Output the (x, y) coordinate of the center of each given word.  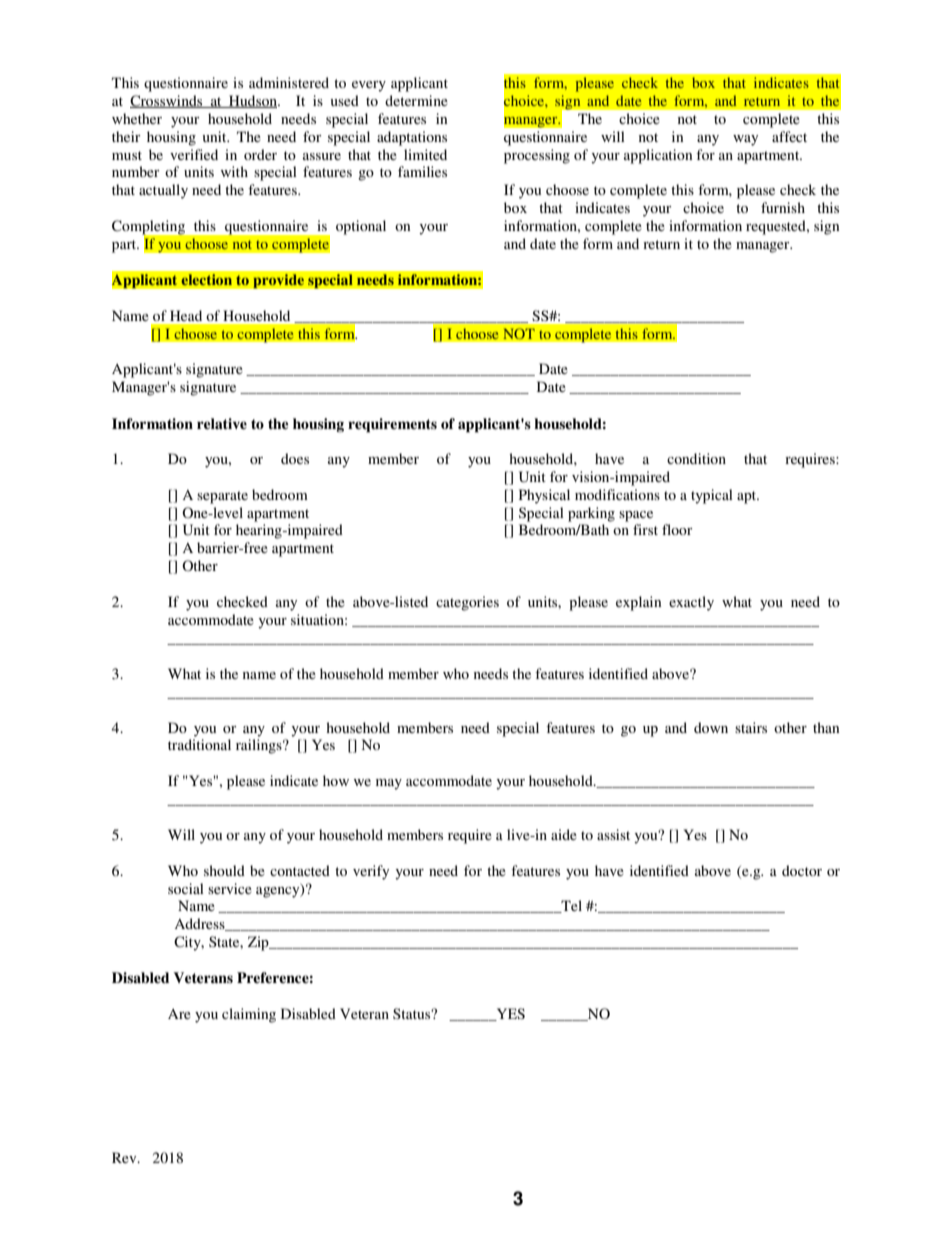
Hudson (253, 101)
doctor (802, 870)
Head (186, 315)
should (224, 870)
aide (564, 834)
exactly (691, 603)
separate (222, 497)
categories (467, 603)
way (745, 140)
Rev (125, 1157)
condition (696, 458)
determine (416, 100)
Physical (544, 496)
